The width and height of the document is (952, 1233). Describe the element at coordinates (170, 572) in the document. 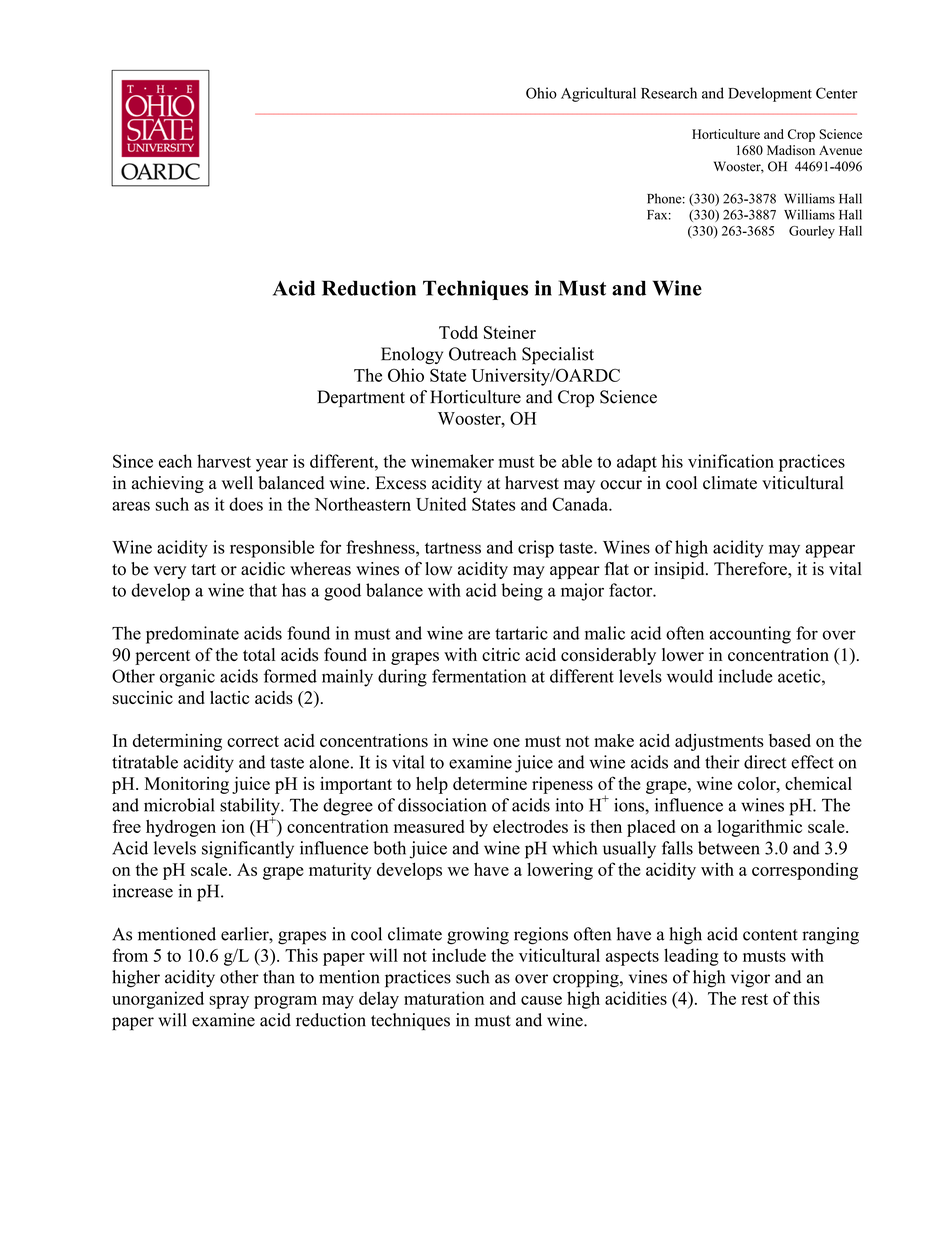

I see `very` at that location.
